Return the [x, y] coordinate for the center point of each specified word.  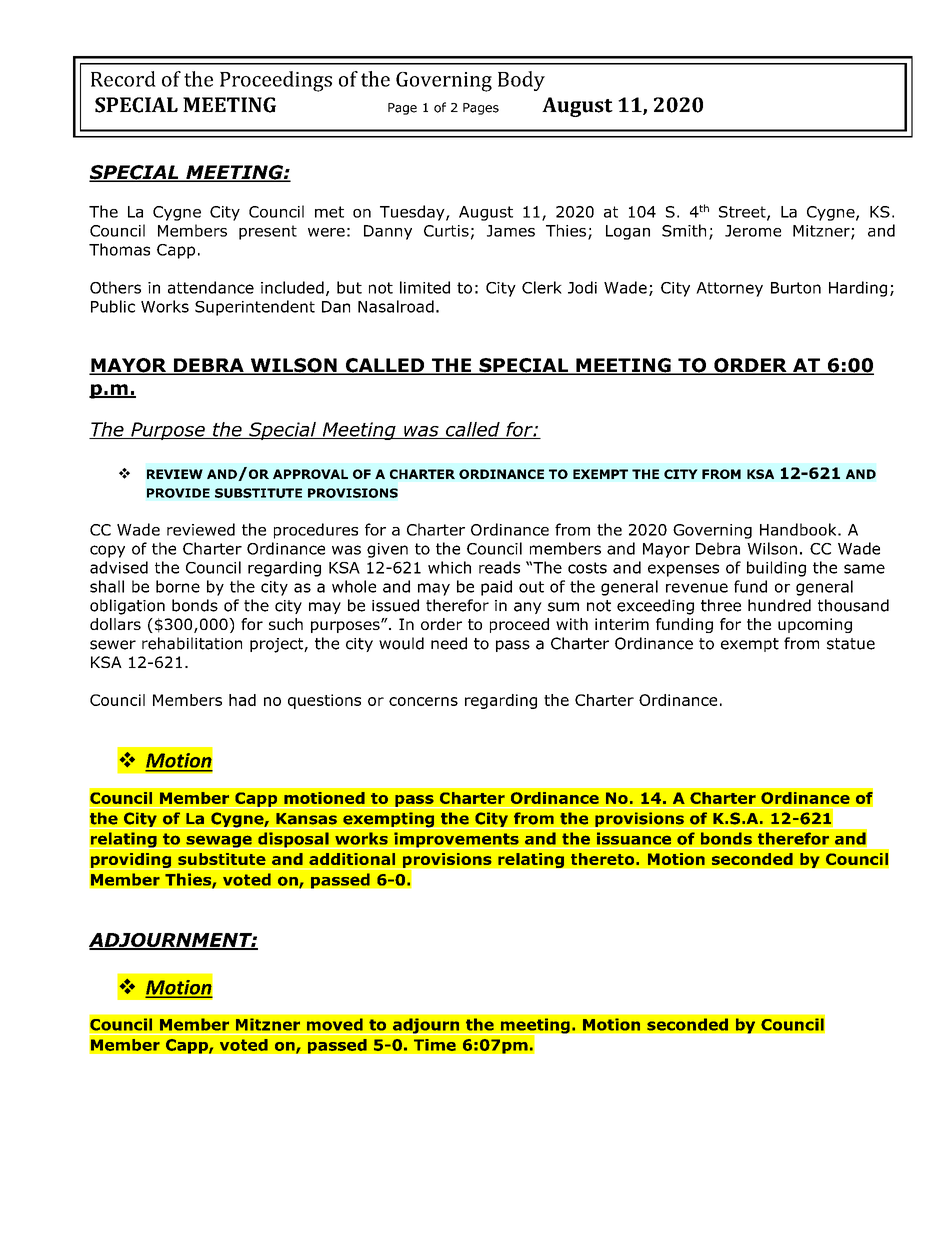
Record [123, 79]
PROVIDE [178, 493]
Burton [796, 288]
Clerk [542, 287]
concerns [423, 701]
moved [334, 1024]
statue [851, 644]
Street [743, 213]
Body [521, 81]
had [242, 700]
